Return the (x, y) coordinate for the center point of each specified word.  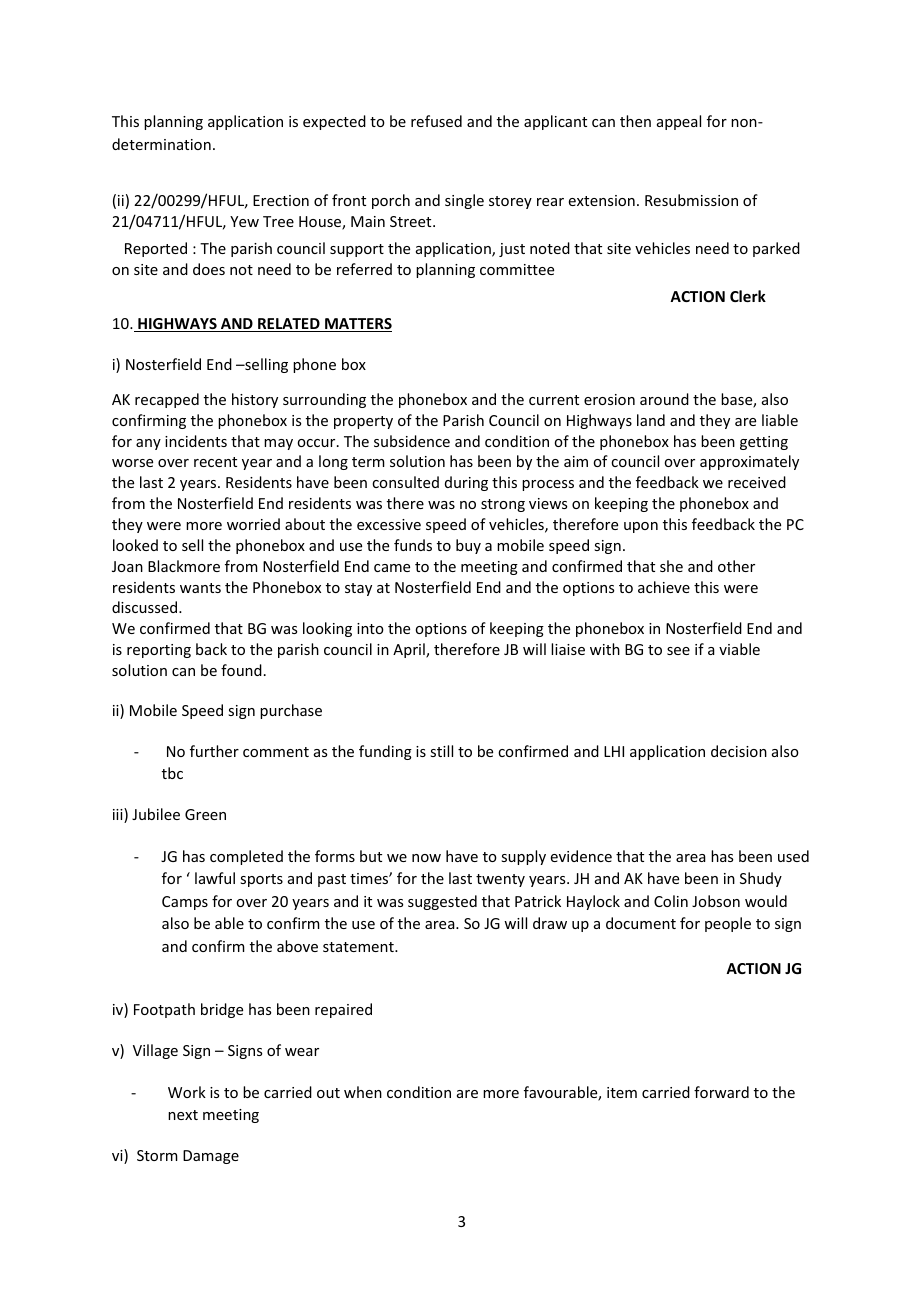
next (183, 1115)
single (464, 201)
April (410, 650)
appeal (679, 122)
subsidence (412, 441)
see (678, 651)
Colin (671, 901)
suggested (442, 902)
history (255, 400)
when (363, 1092)
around (664, 399)
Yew (244, 221)
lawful (215, 878)
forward (721, 1092)
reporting (159, 651)
